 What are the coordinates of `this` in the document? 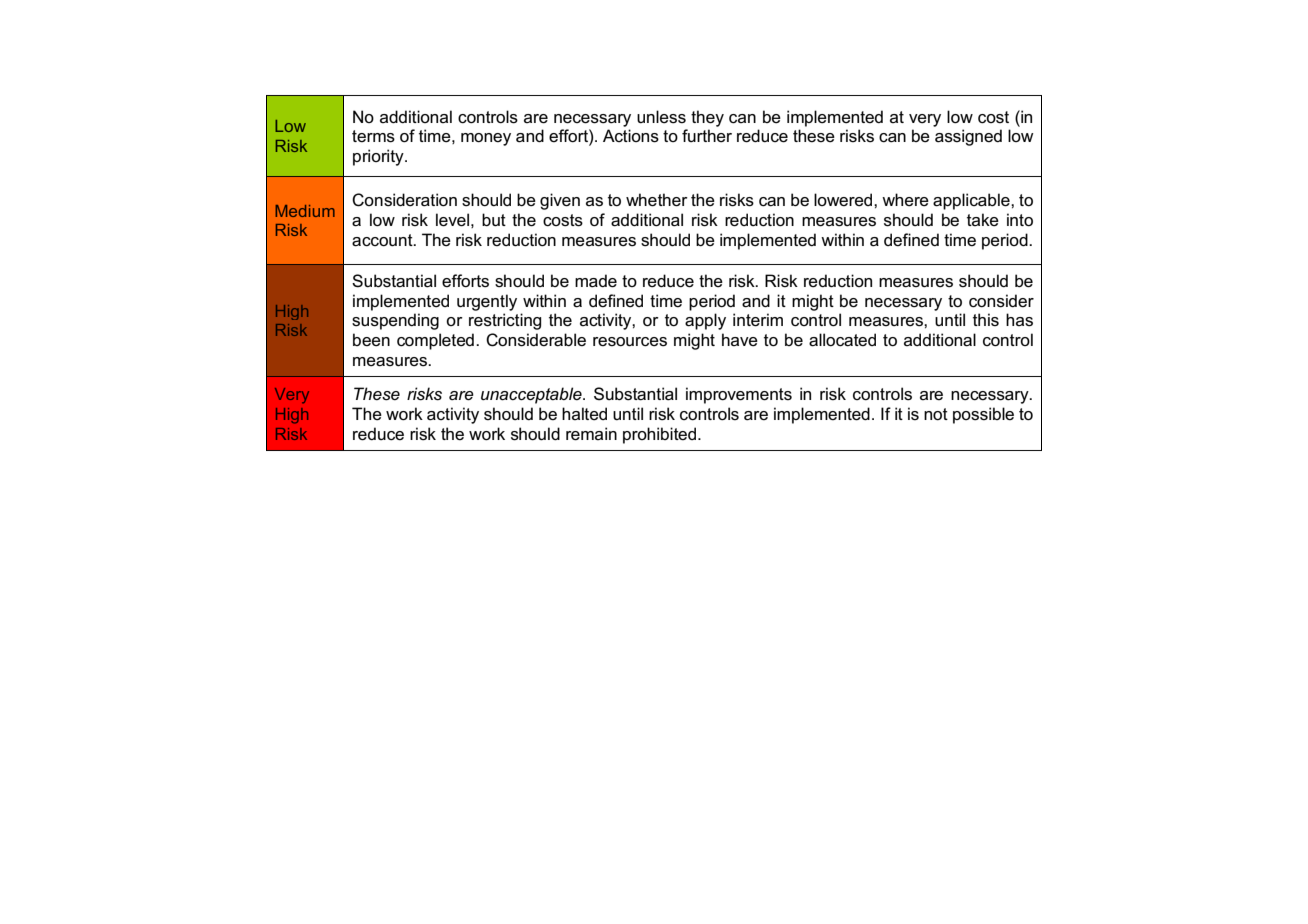 It's located at (986, 320).
